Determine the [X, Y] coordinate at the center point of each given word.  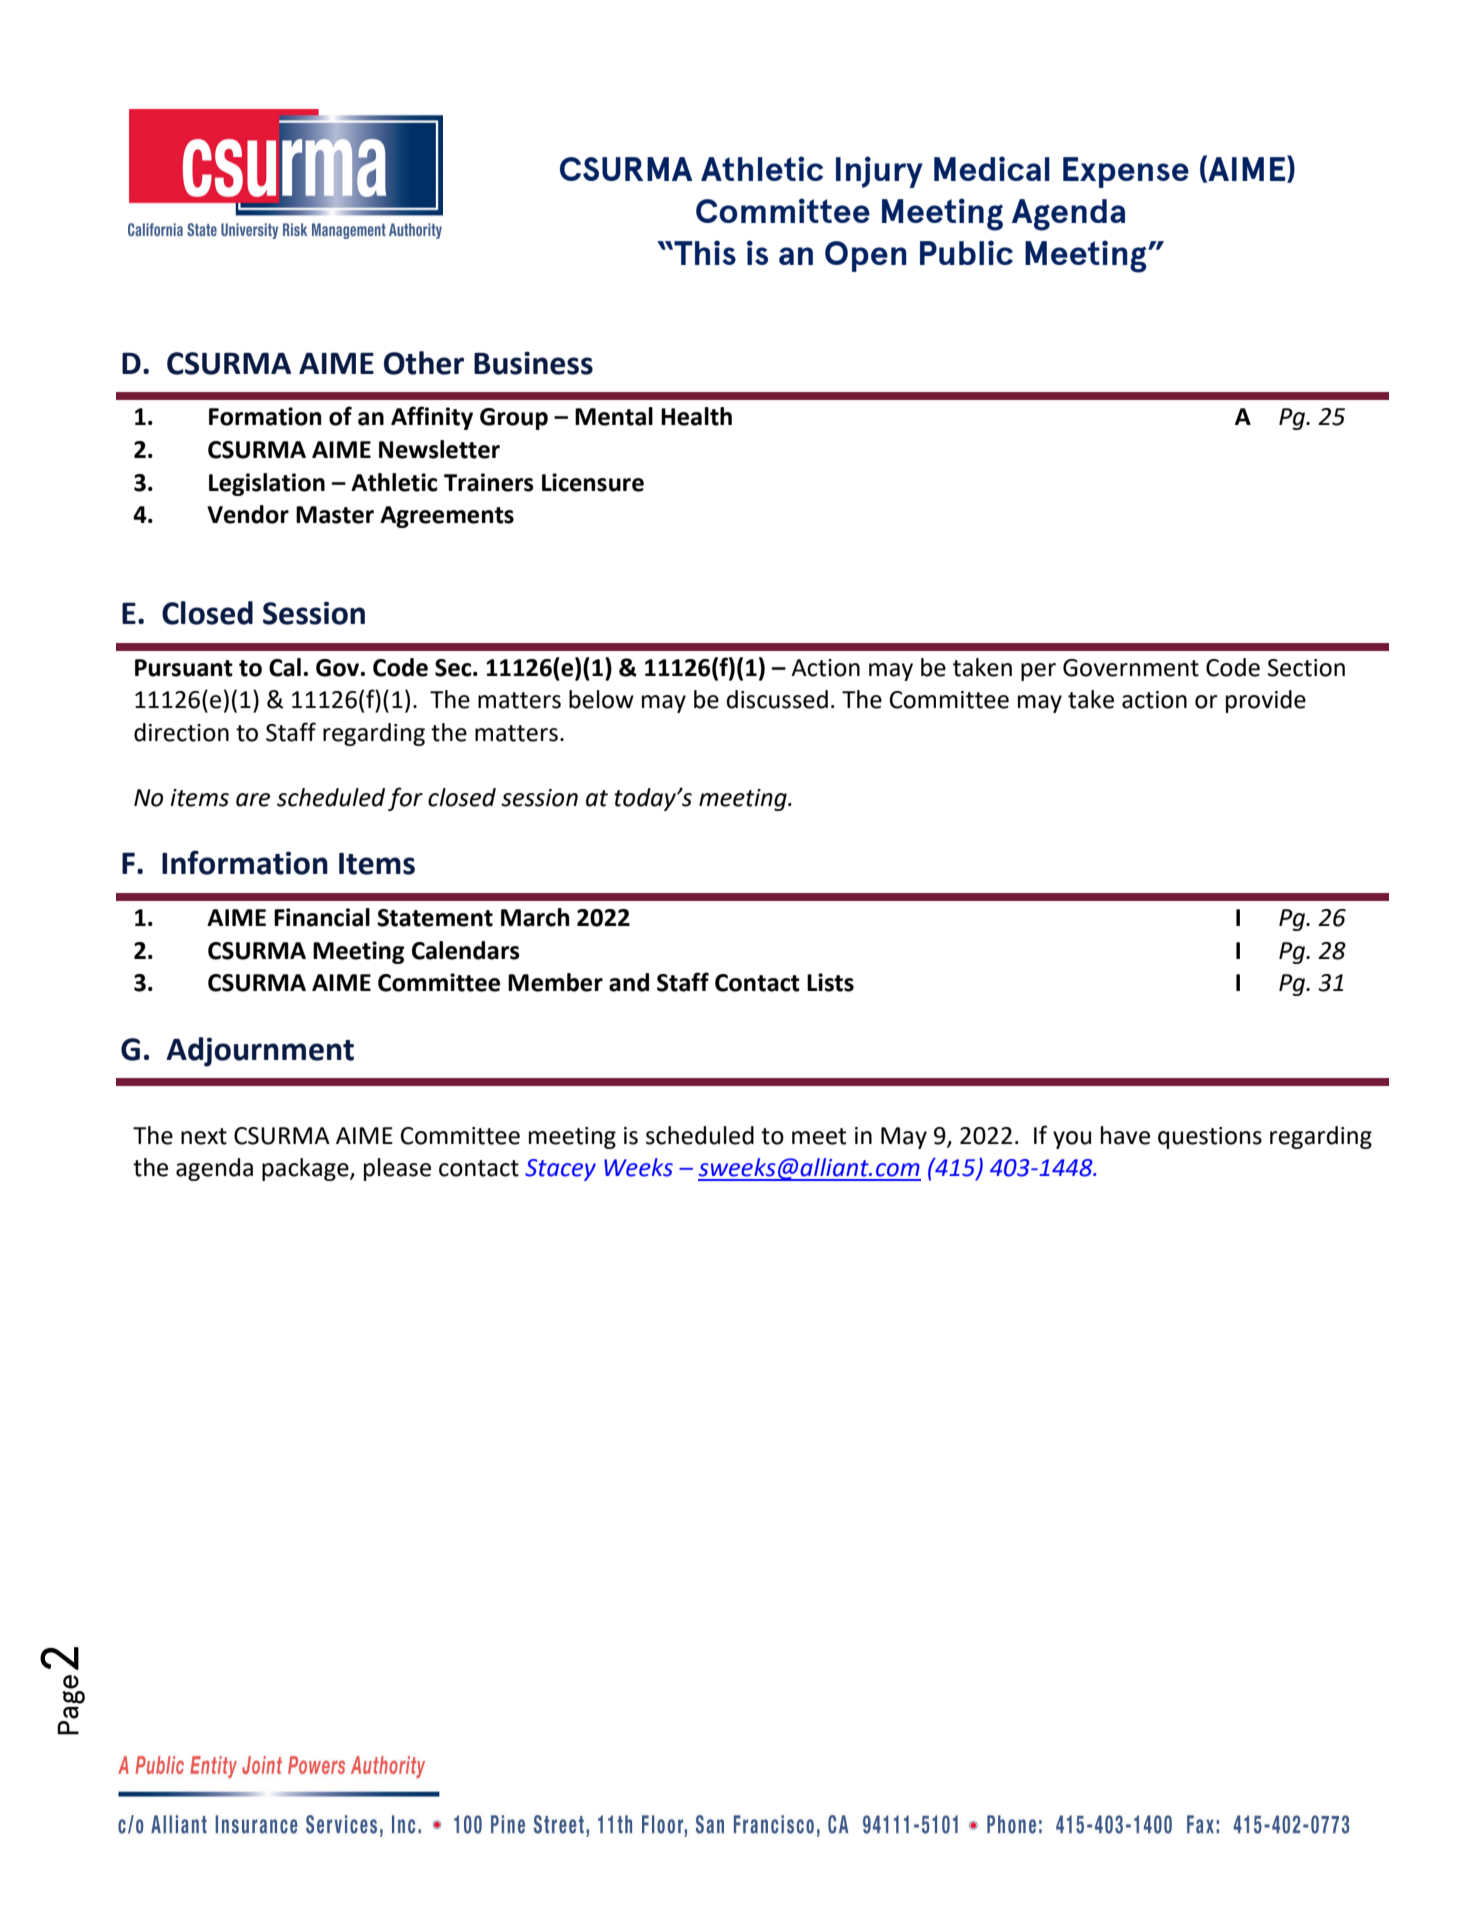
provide [1266, 701]
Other [424, 363]
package [306, 1169]
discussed [777, 699]
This [704, 252]
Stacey [560, 1170]
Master [335, 515]
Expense [1126, 172]
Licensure [593, 482]
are [253, 800]
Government [1131, 668]
